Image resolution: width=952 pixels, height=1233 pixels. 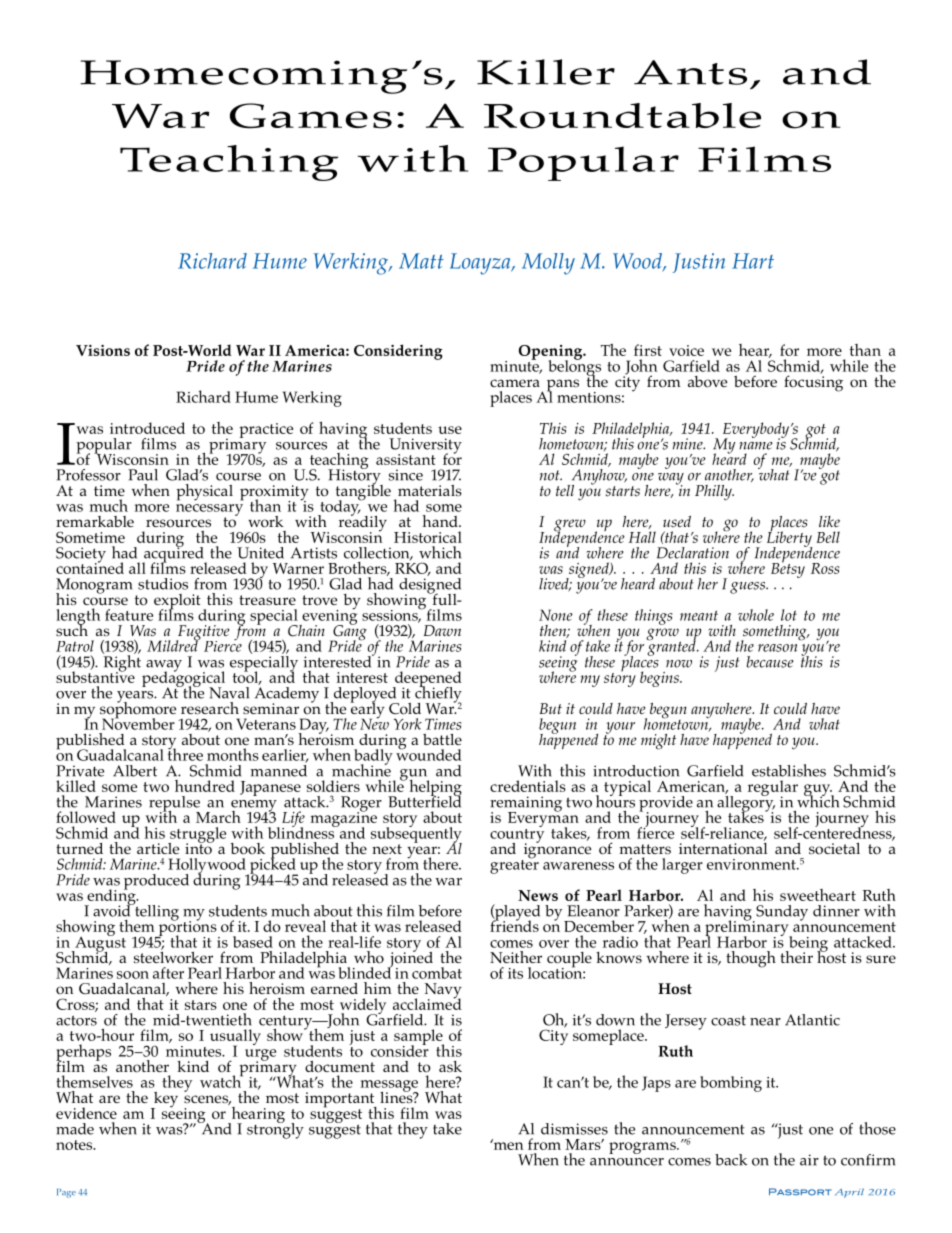 I want to click on battle, so click(x=442, y=739).
